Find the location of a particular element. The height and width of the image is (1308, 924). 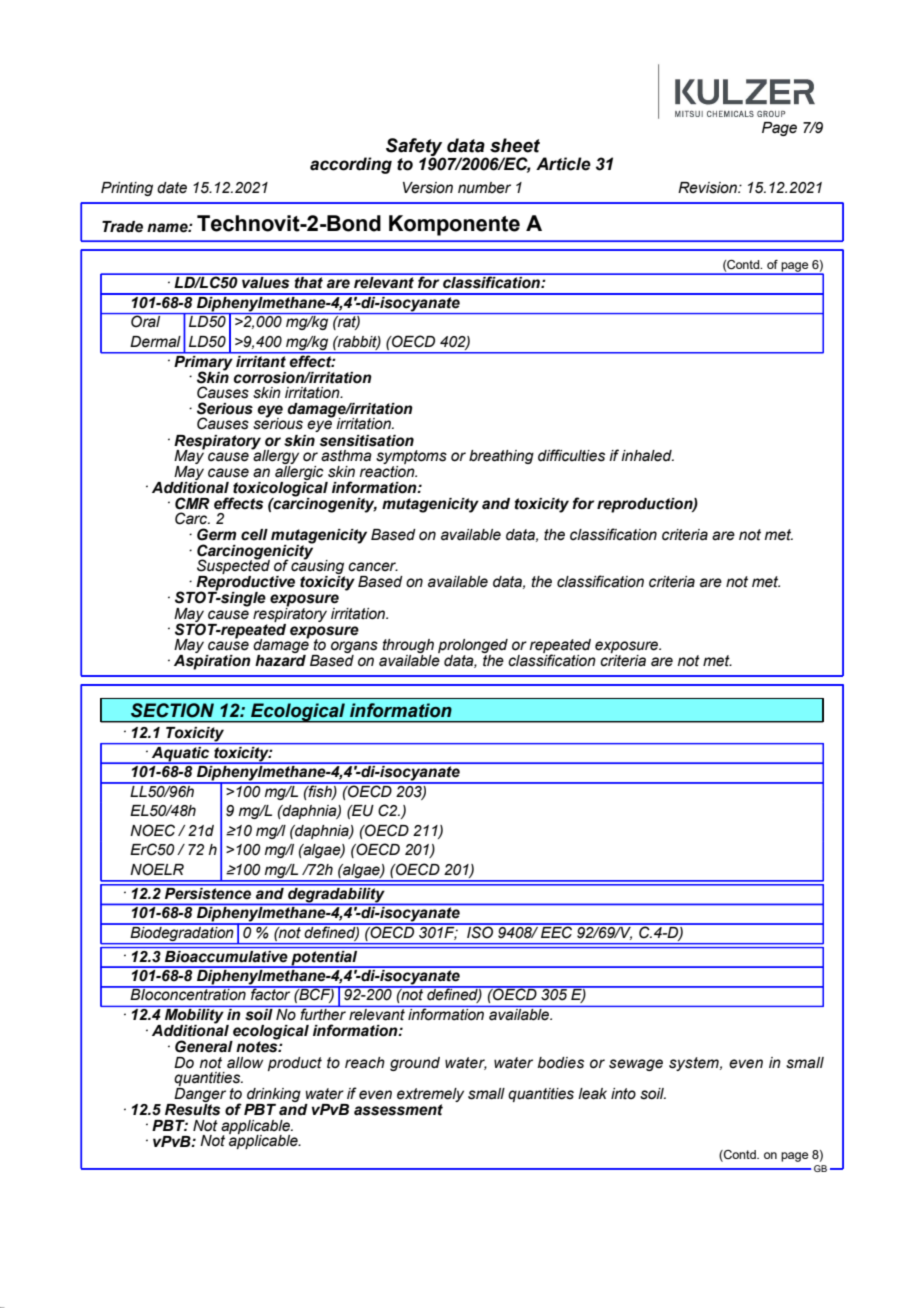

through is located at coordinates (408, 647).
